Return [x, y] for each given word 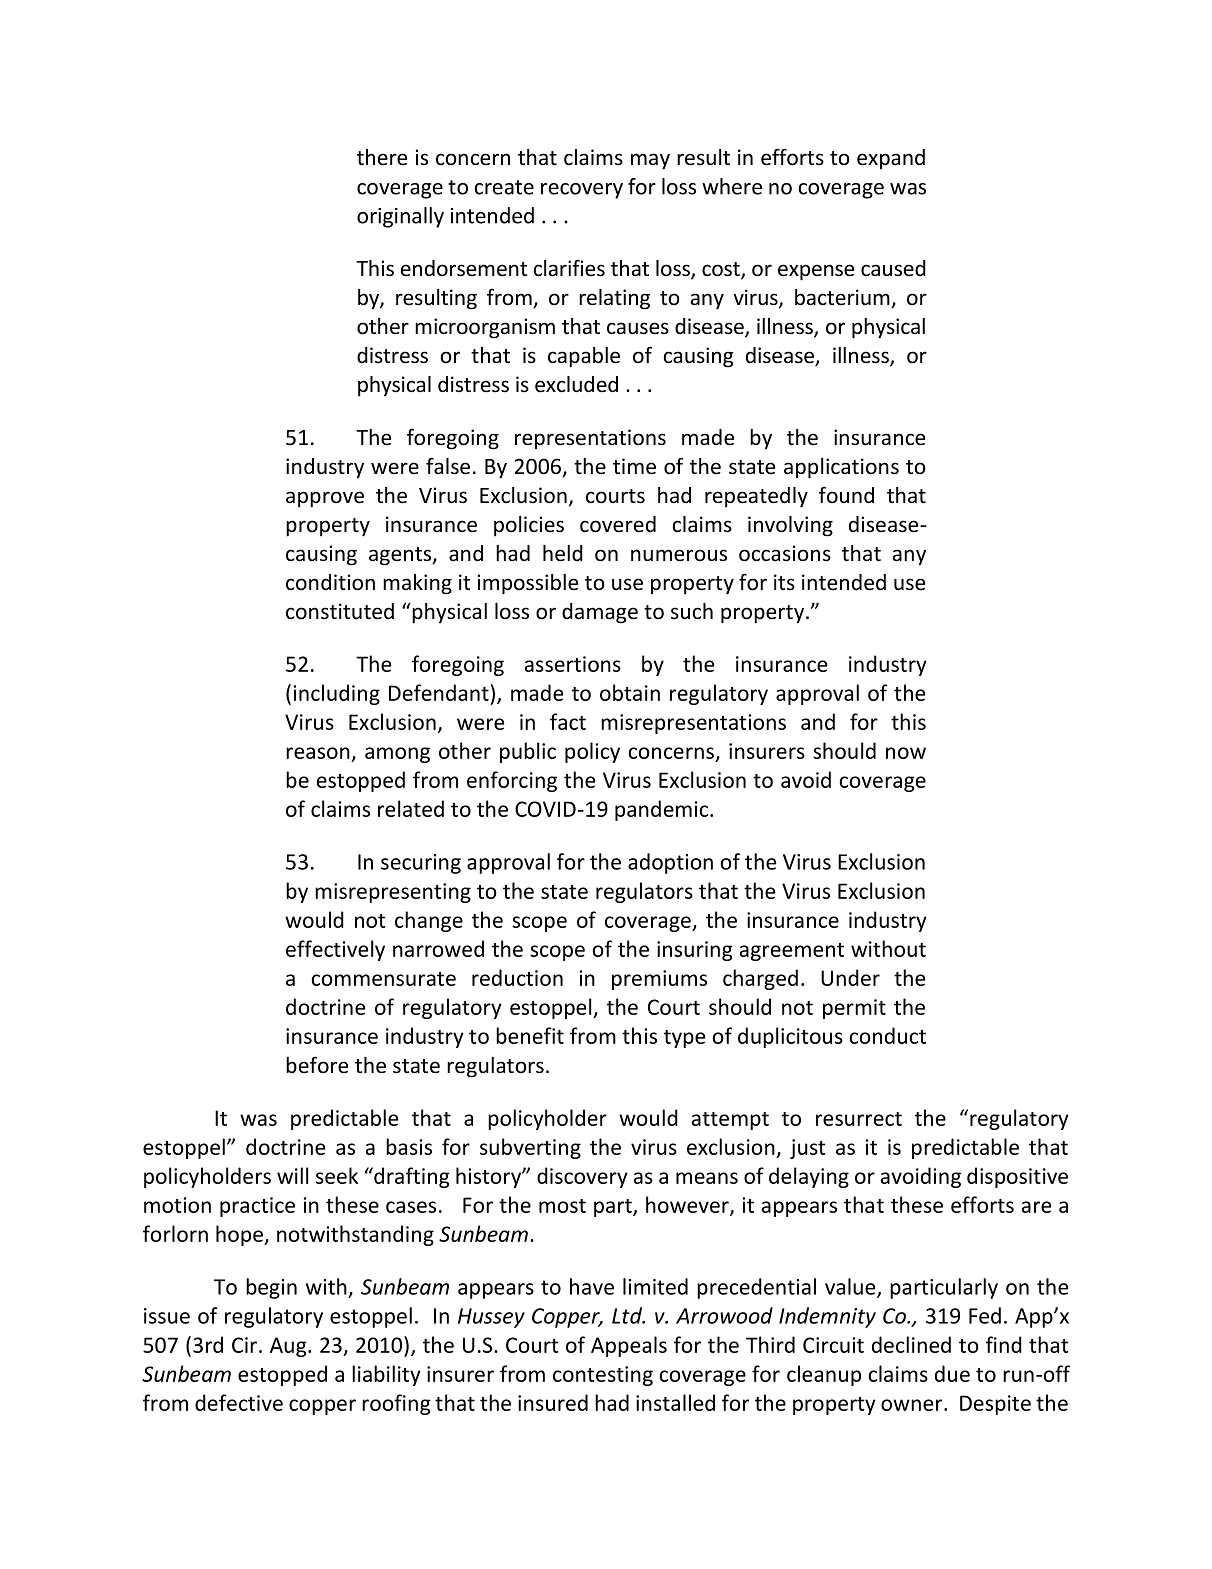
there [382, 157]
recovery [582, 191]
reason [319, 754]
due [952, 1373]
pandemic [663, 810]
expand [891, 159]
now [906, 753]
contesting [603, 1376]
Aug [289, 1347]
